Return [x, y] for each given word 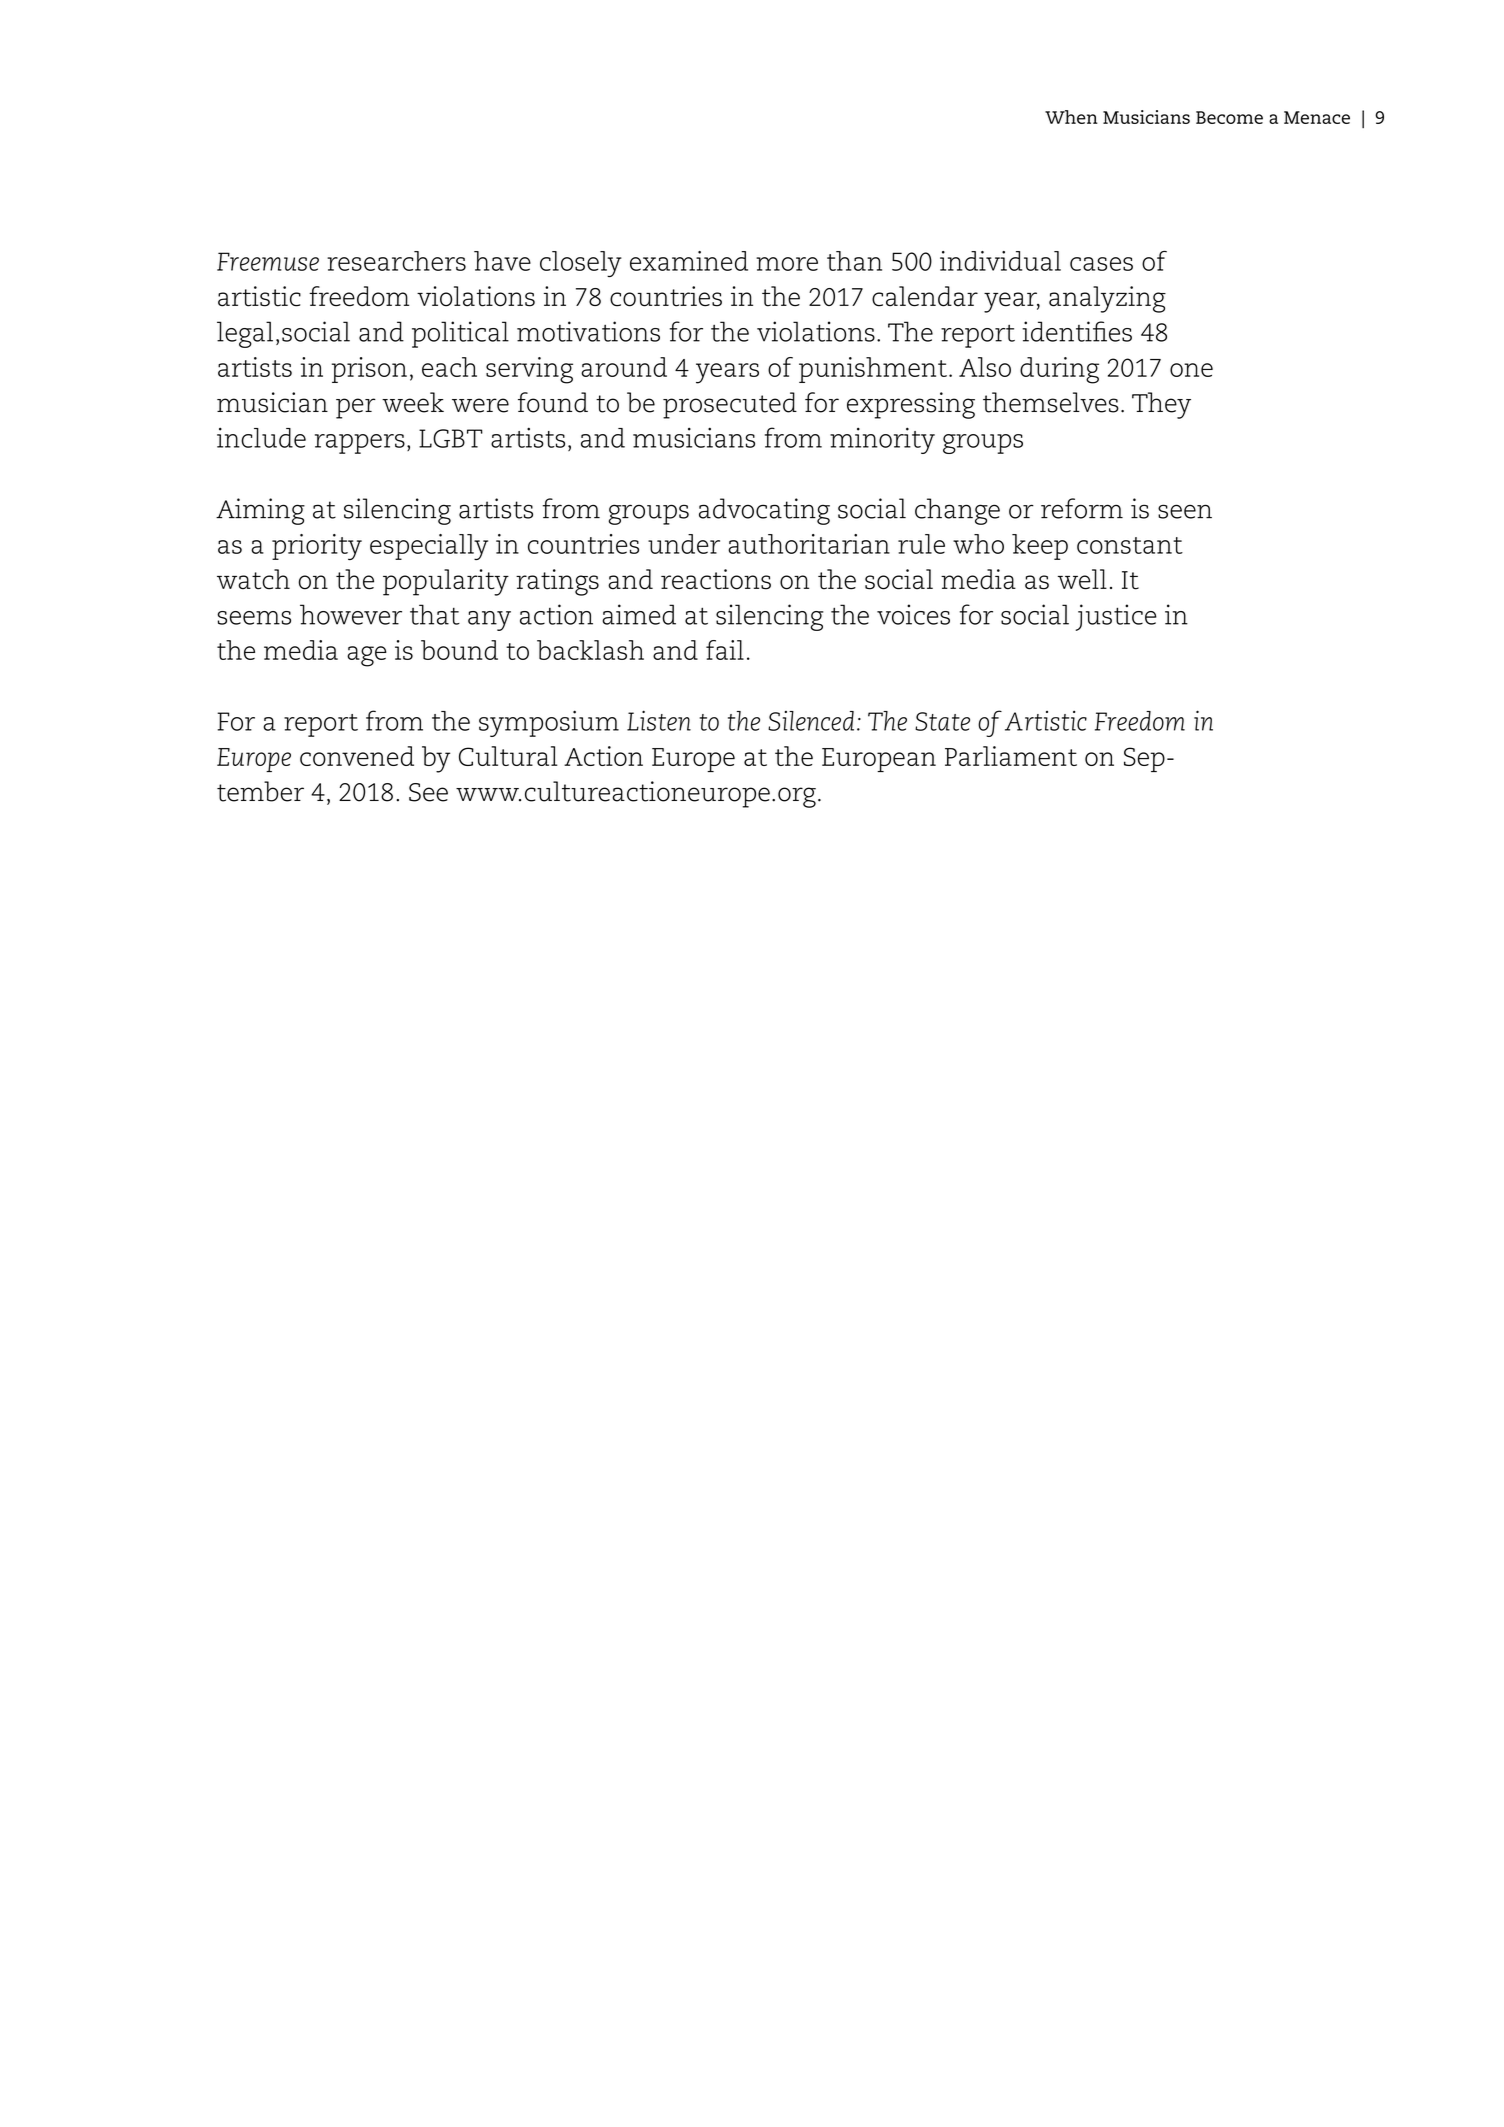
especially [429, 547]
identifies [1077, 331]
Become [1229, 117]
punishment [873, 370]
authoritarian [809, 544]
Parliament [1011, 756]
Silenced [811, 721]
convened [357, 756]
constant [1130, 545]
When [1071, 117]
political [460, 334]
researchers [396, 261]
